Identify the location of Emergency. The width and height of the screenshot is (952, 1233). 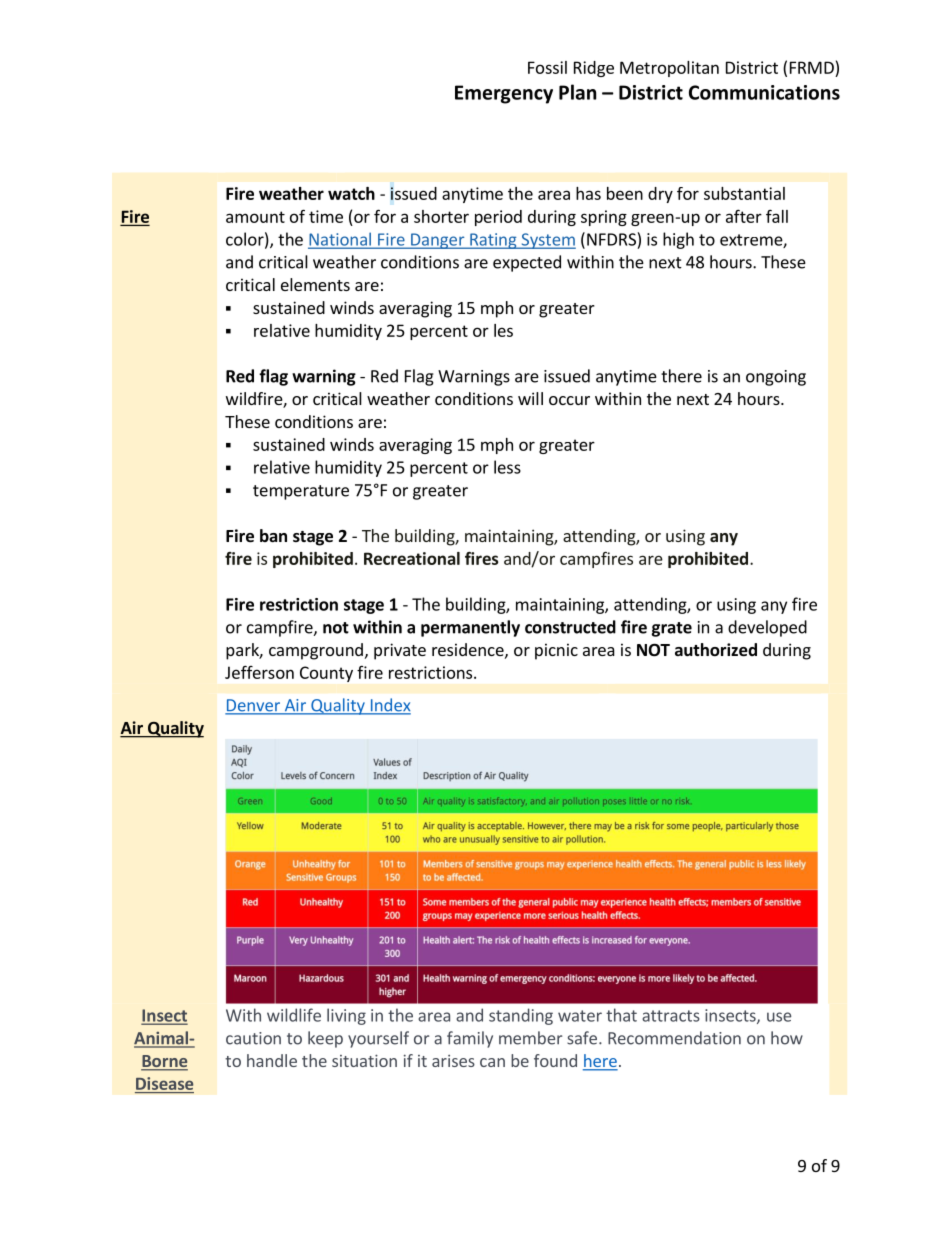
(504, 94).
